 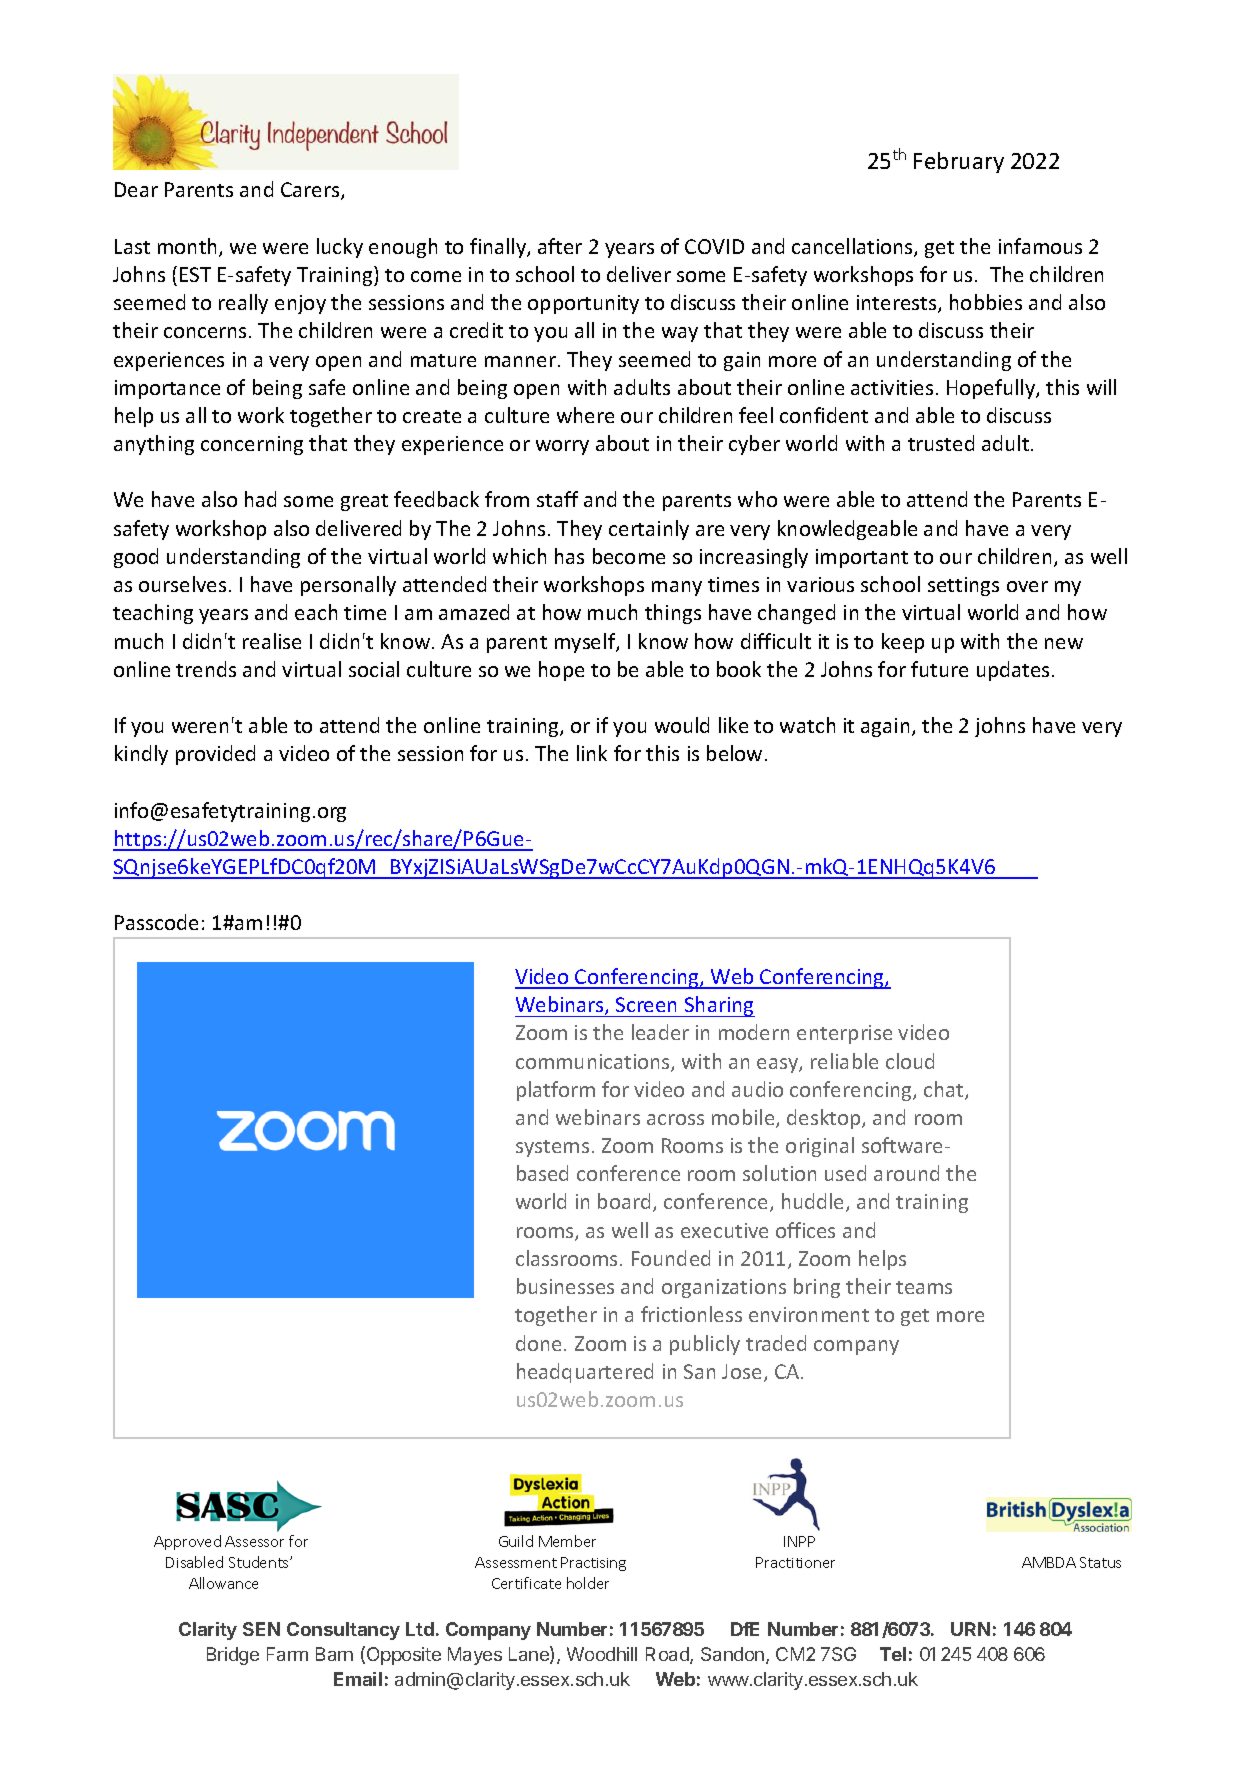 I want to click on platform, so click(x=556, y=1091).
